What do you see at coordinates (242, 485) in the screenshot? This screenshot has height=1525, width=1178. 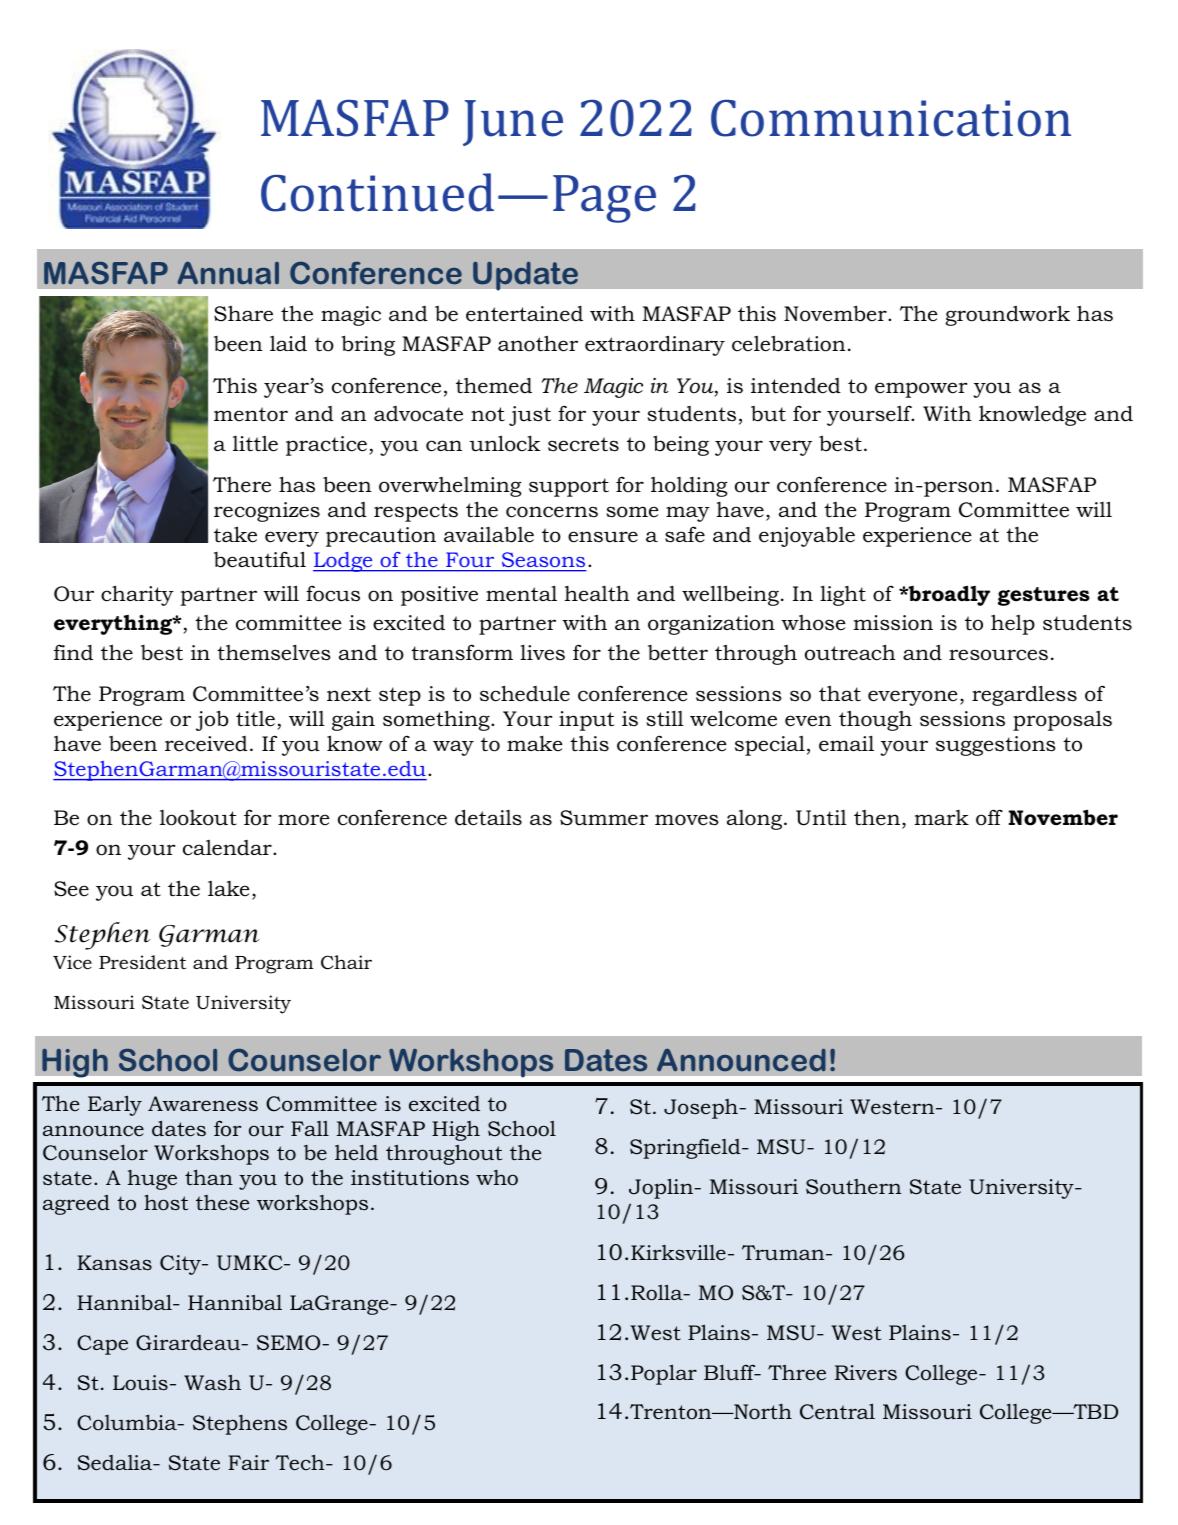 I see `There` at bounding box center [242, 485].
